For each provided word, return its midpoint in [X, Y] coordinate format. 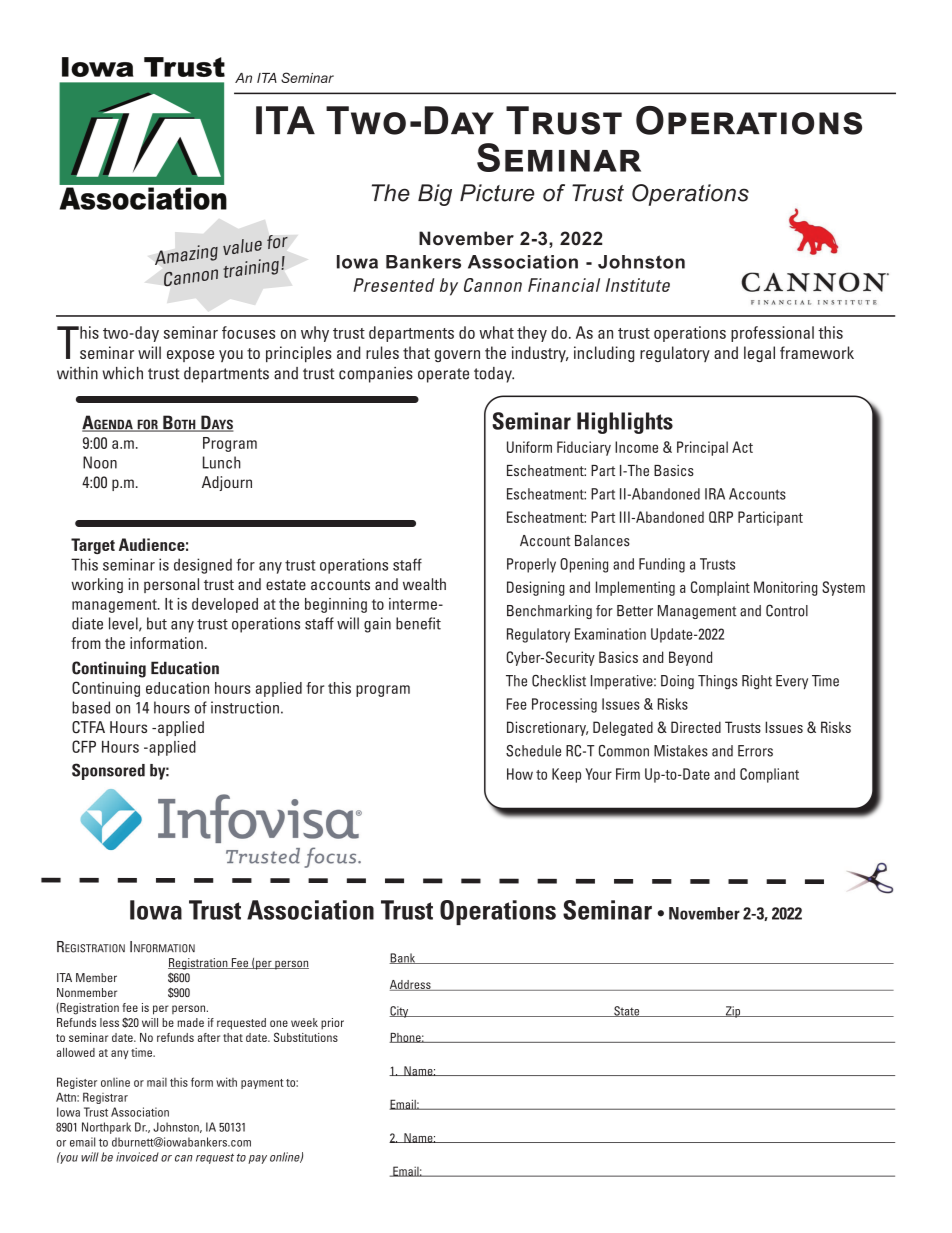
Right [757, 682]
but [157, 623]
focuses [248, 332]
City [400, 1012]
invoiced [137, 1157]
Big [435, 195]
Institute [638, 285]
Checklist [559, 681]
